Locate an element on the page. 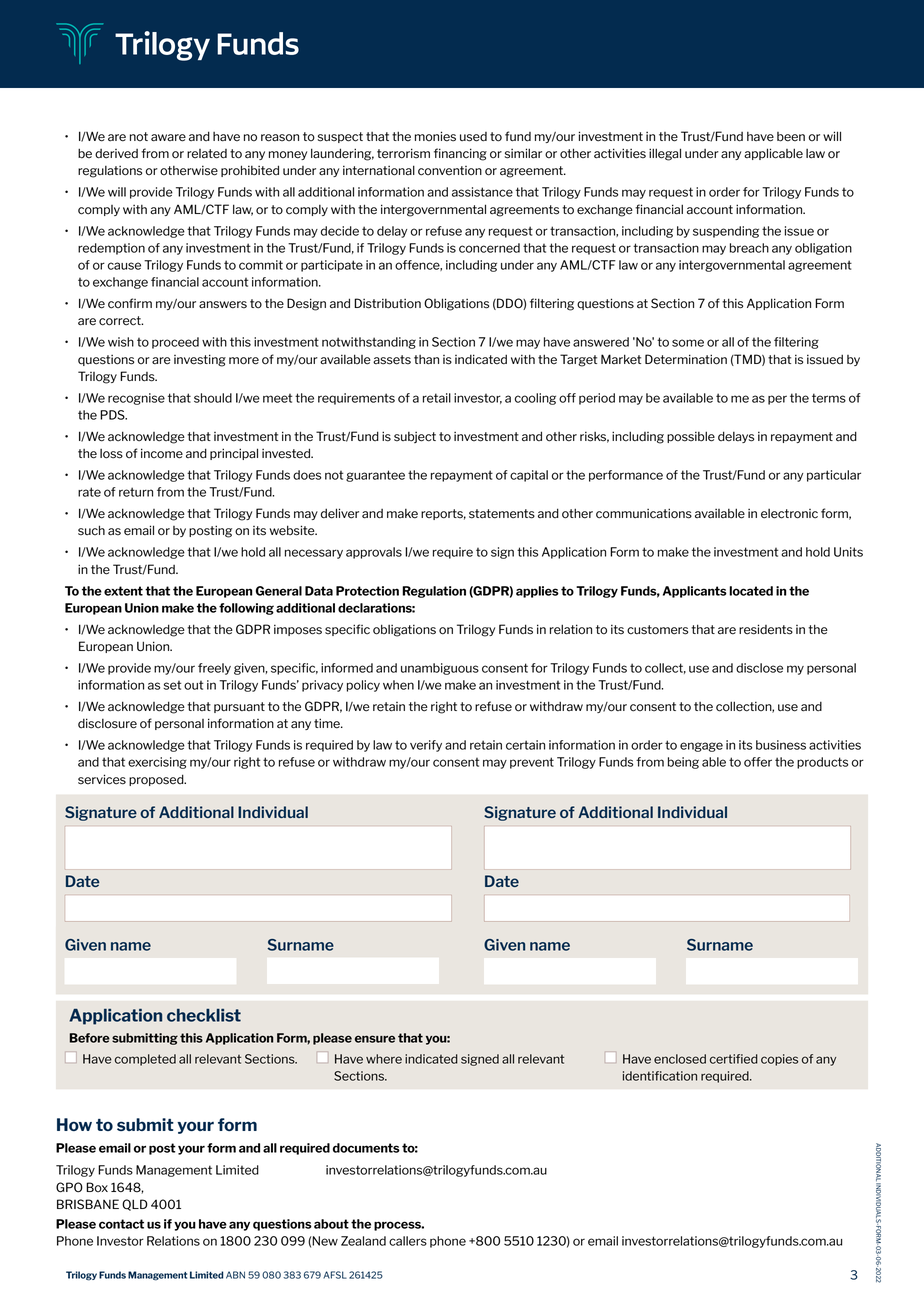  prevent is located at coordinates (532, 763).
